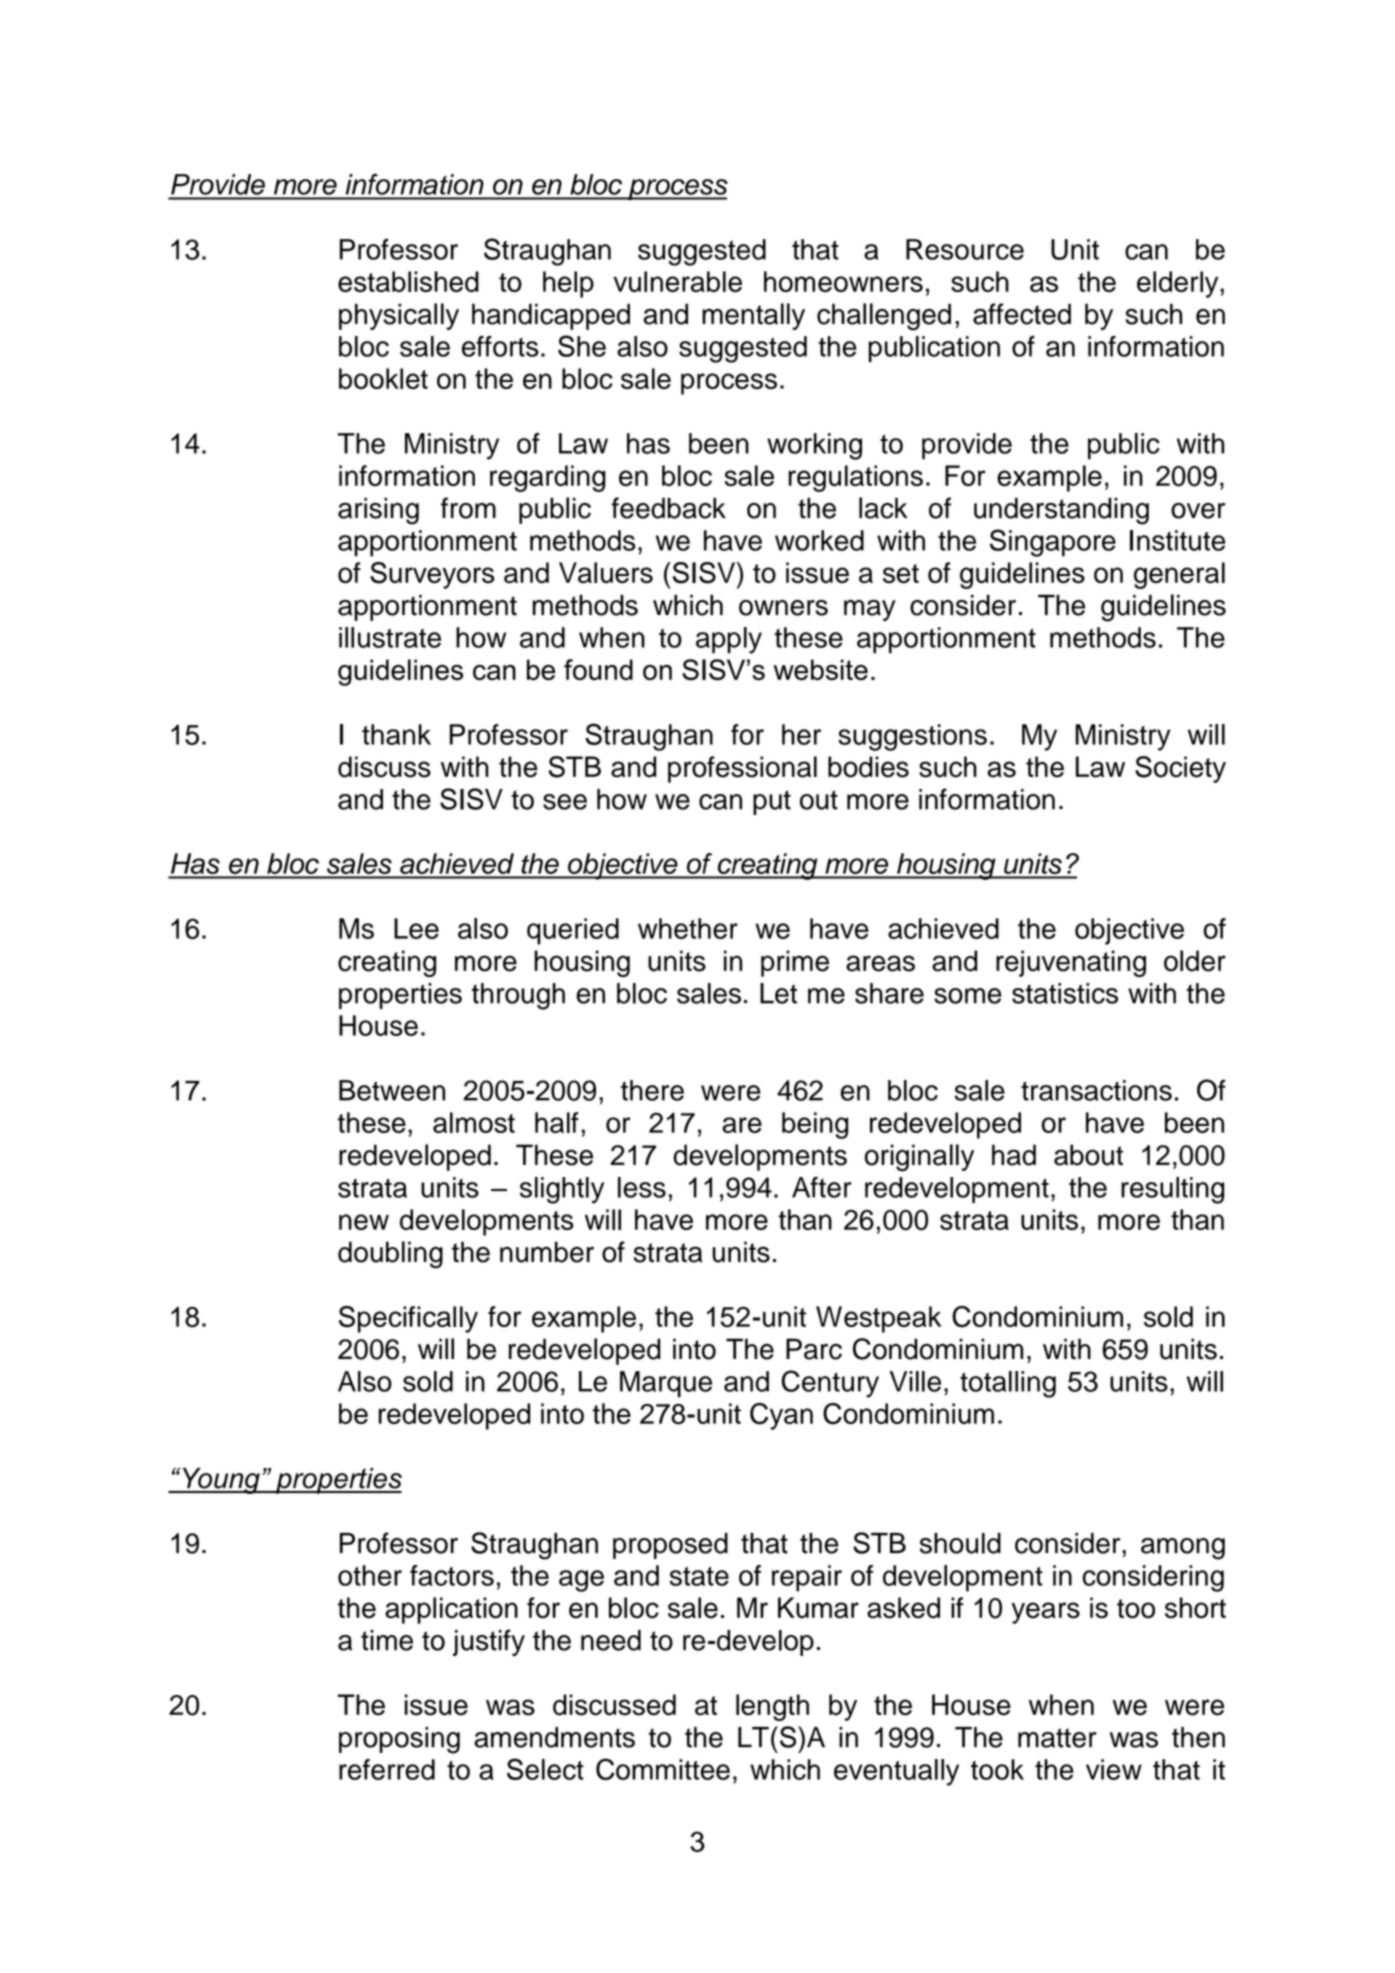 The height and width of the document is (1973, 1395). I want to click on length, so click(772, 1707).
